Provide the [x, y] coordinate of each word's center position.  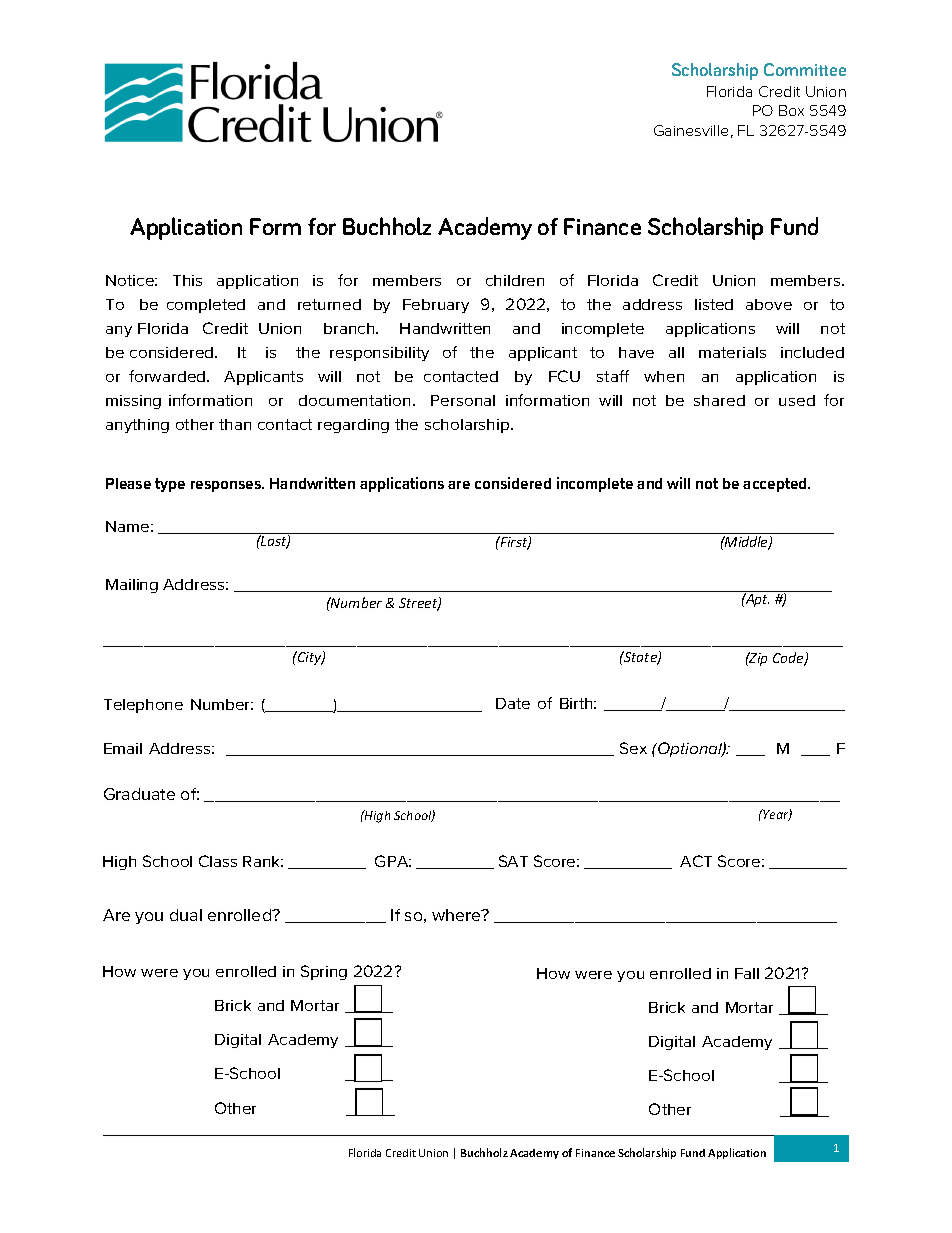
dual [186, 915]
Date [513, 703]
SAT [513, 861]
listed [714, 304]
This [187, 280]
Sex [633, 748]
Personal [463, 400]
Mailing [132, 586]
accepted [776, 485]
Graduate [139, 794]
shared [719, 400]
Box [791, 110]
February [436, 306]
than [235, 424]
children [515, 280]
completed [206, 306]
